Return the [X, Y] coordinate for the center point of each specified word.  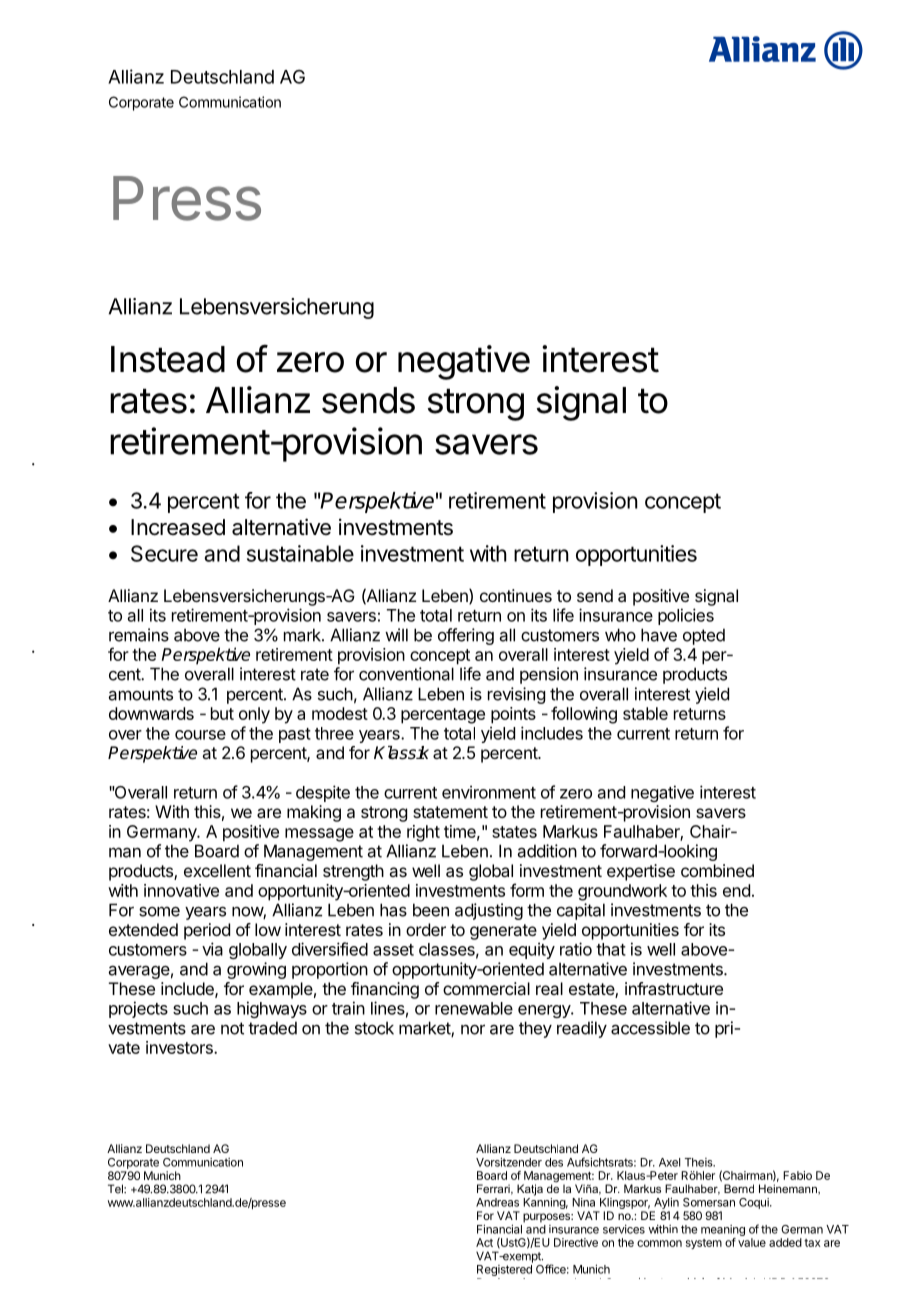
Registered [504, 1272]
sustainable [300, 553]
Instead [168, 359]
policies [686, 616]
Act [484, 1242]
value [752, 1242]
